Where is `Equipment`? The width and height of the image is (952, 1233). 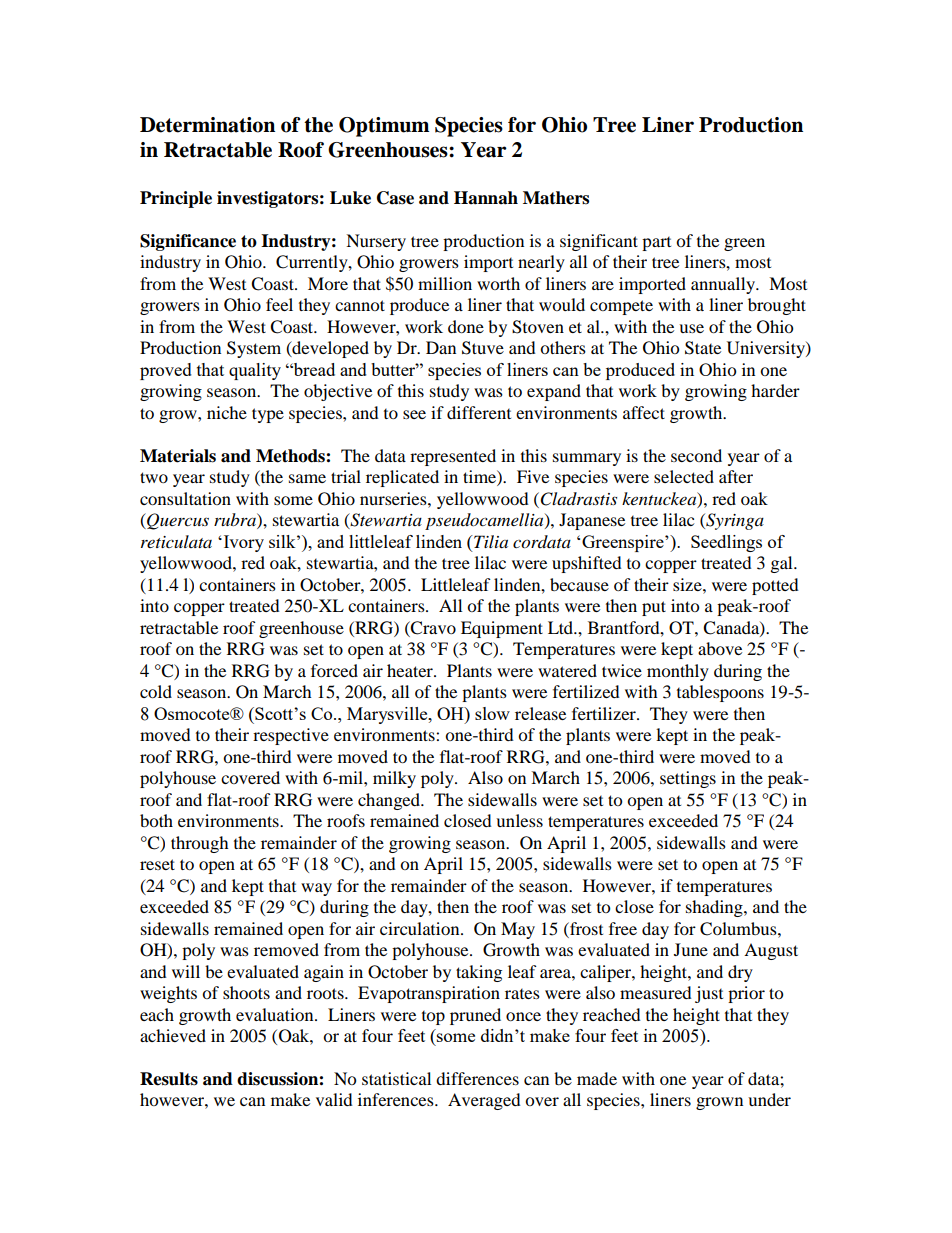
Equipment is located at coordinates (502, 629).
